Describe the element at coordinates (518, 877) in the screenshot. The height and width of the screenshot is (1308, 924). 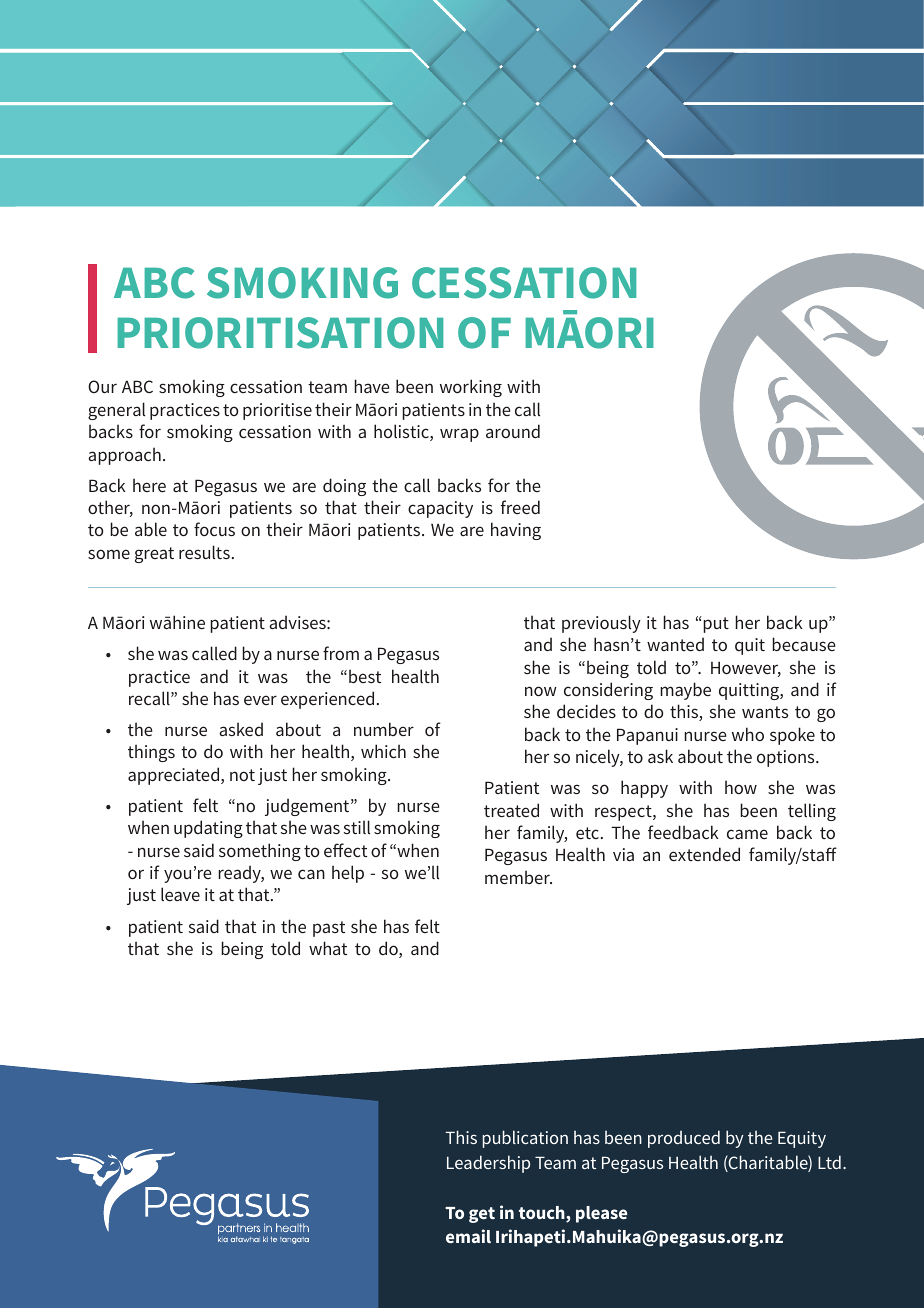
I see `member` at that location.
